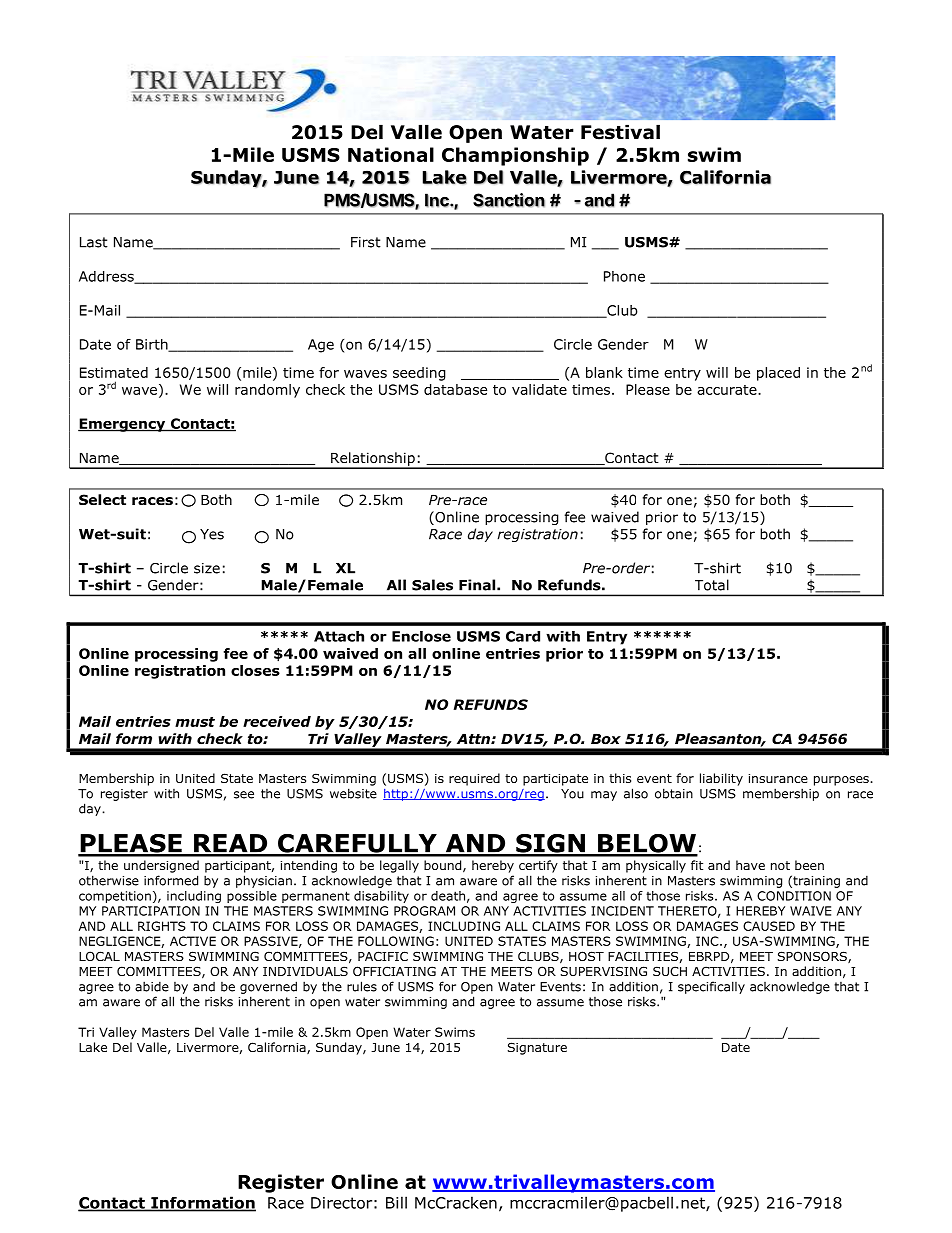  Describe the element at coordinates (455, 389) in the screenshot. I see `database` at that location.
